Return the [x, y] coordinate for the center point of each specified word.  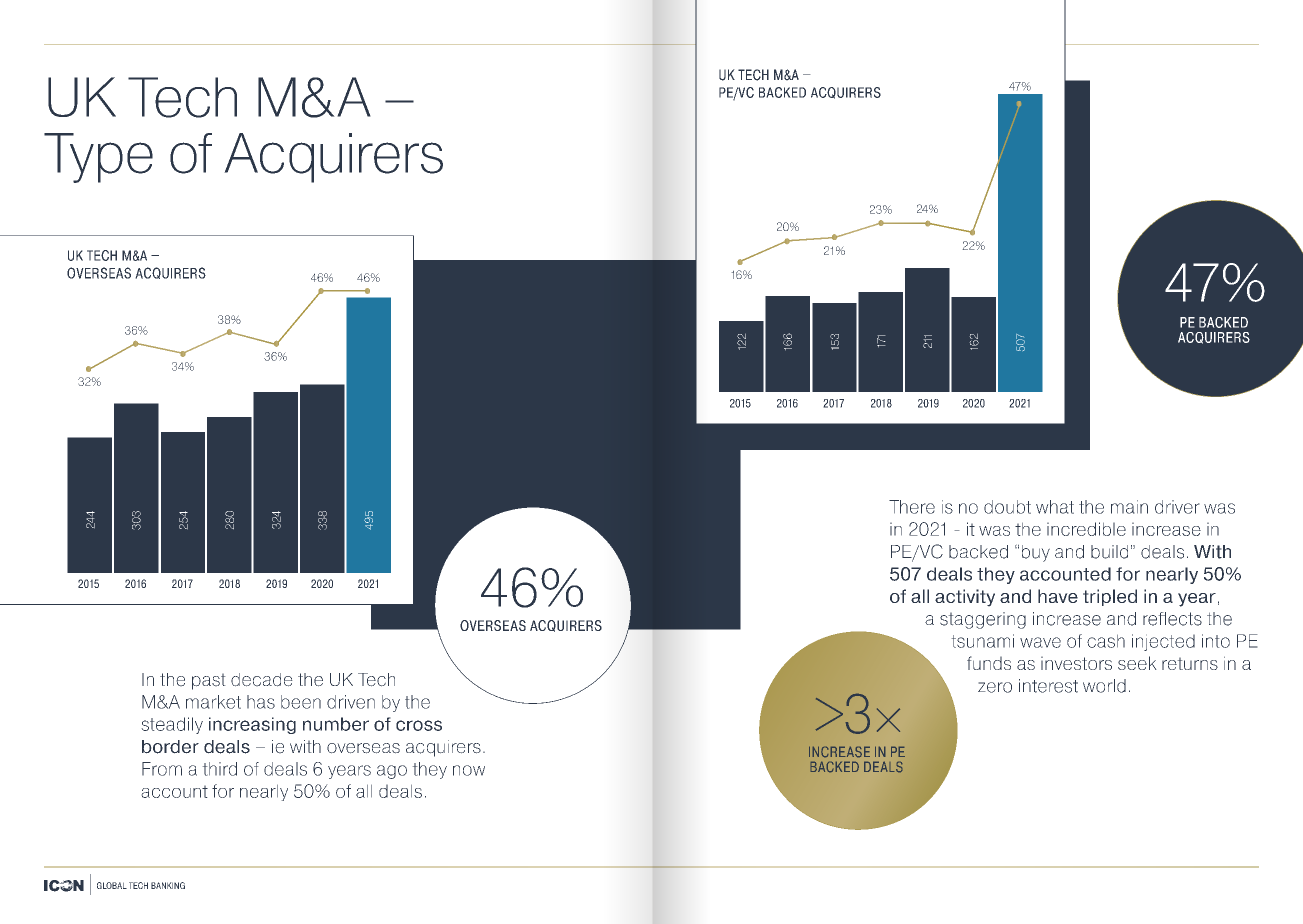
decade [262, 680]
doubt [1007, 507]
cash [1106, 641]
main [1129, 507]
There [912, 507]
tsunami [982, 641]
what [1055, 507]
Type [98, 158]
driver [1177, 507]
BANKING [168, 885]
